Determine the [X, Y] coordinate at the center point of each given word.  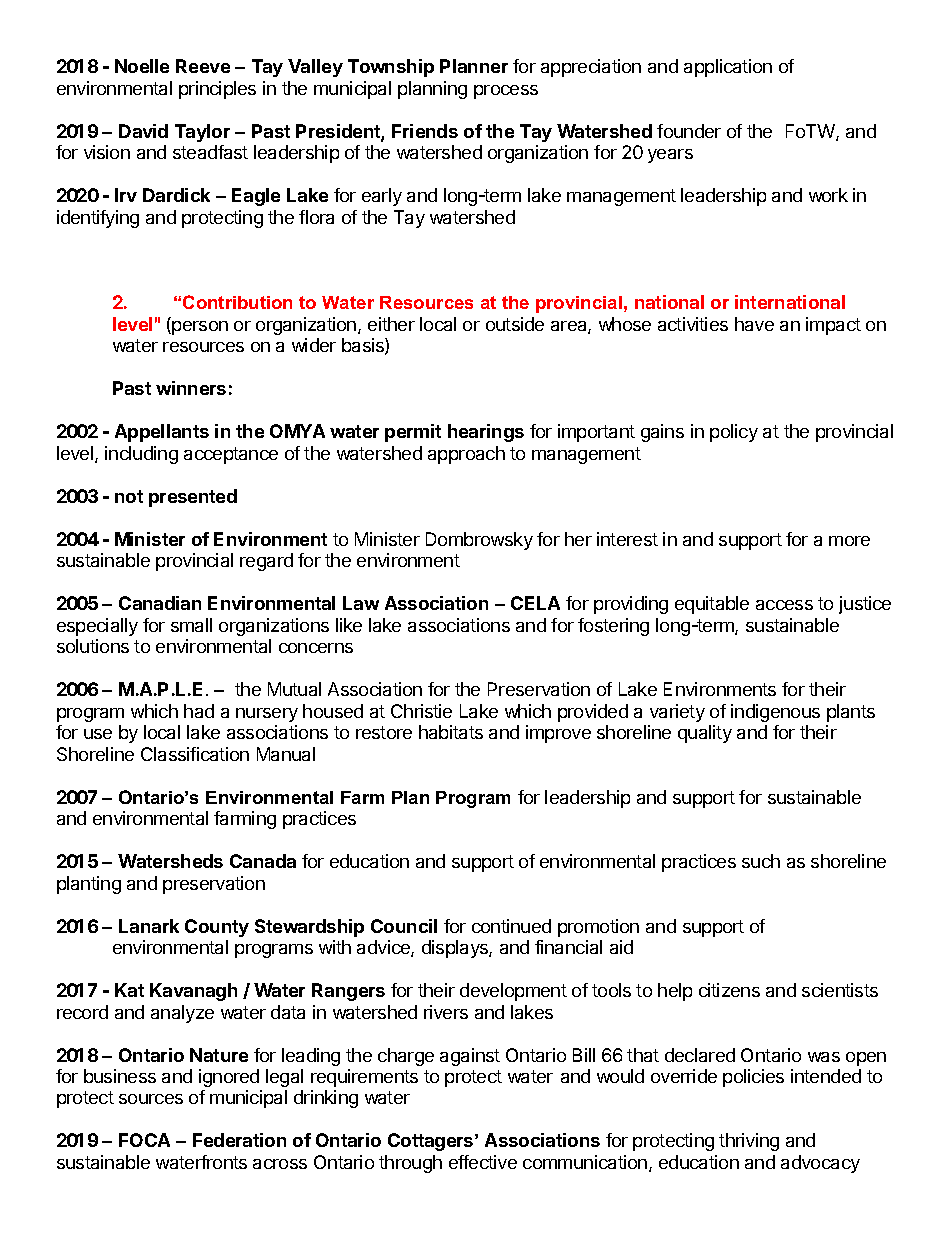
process [506, 92]
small [191, 625]
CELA [535, 603]
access [784, 605]
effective [483, 1162]
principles [217, 90]
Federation [239, 1140]
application [728, 68]
